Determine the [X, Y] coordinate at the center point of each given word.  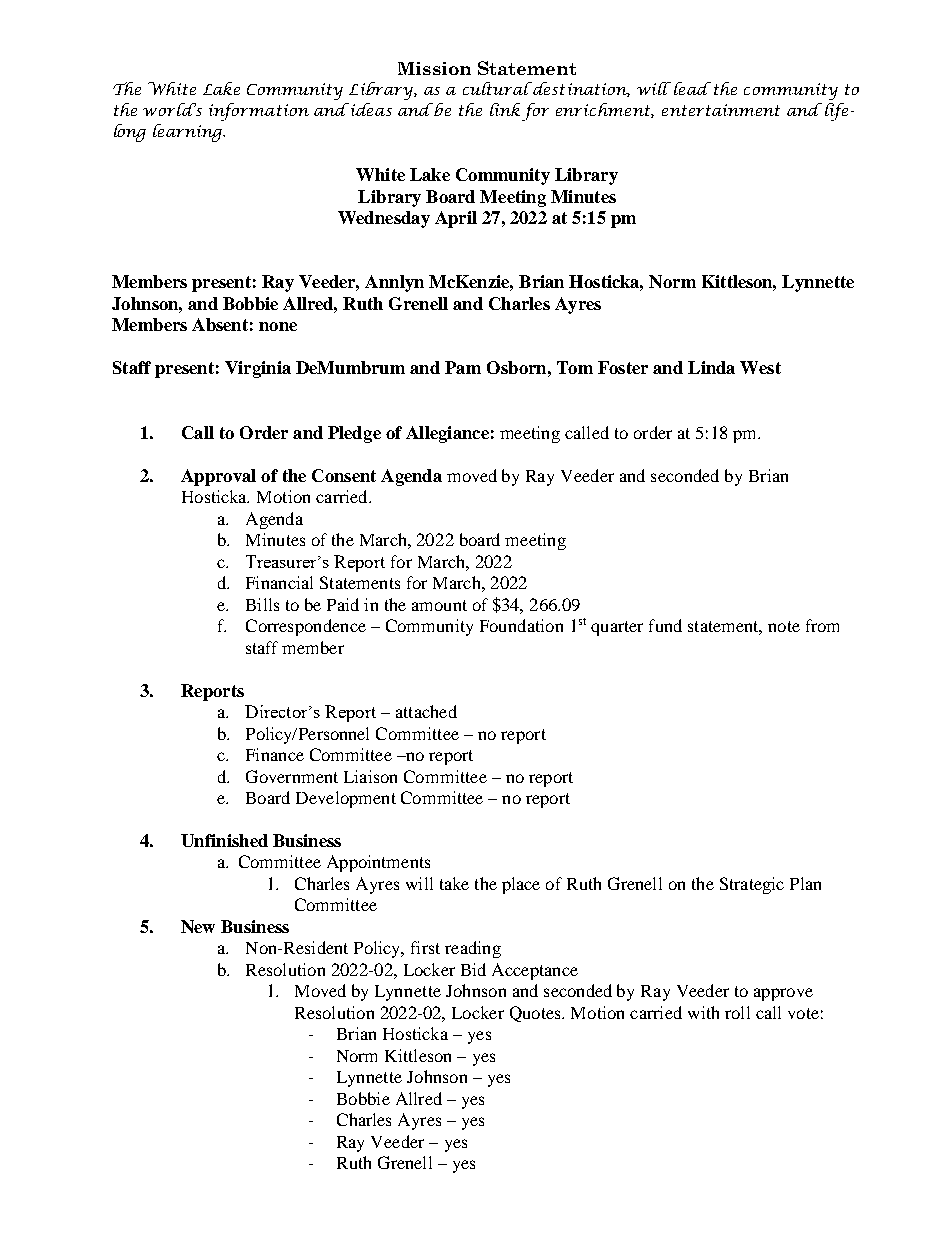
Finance [275, 754]
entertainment [721, 110]
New [198, 926]
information [259, 112]
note [784, 626]
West [760, 367]
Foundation [521, 625]
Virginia [258, 369]
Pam [463, 367]
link [505, 109]
